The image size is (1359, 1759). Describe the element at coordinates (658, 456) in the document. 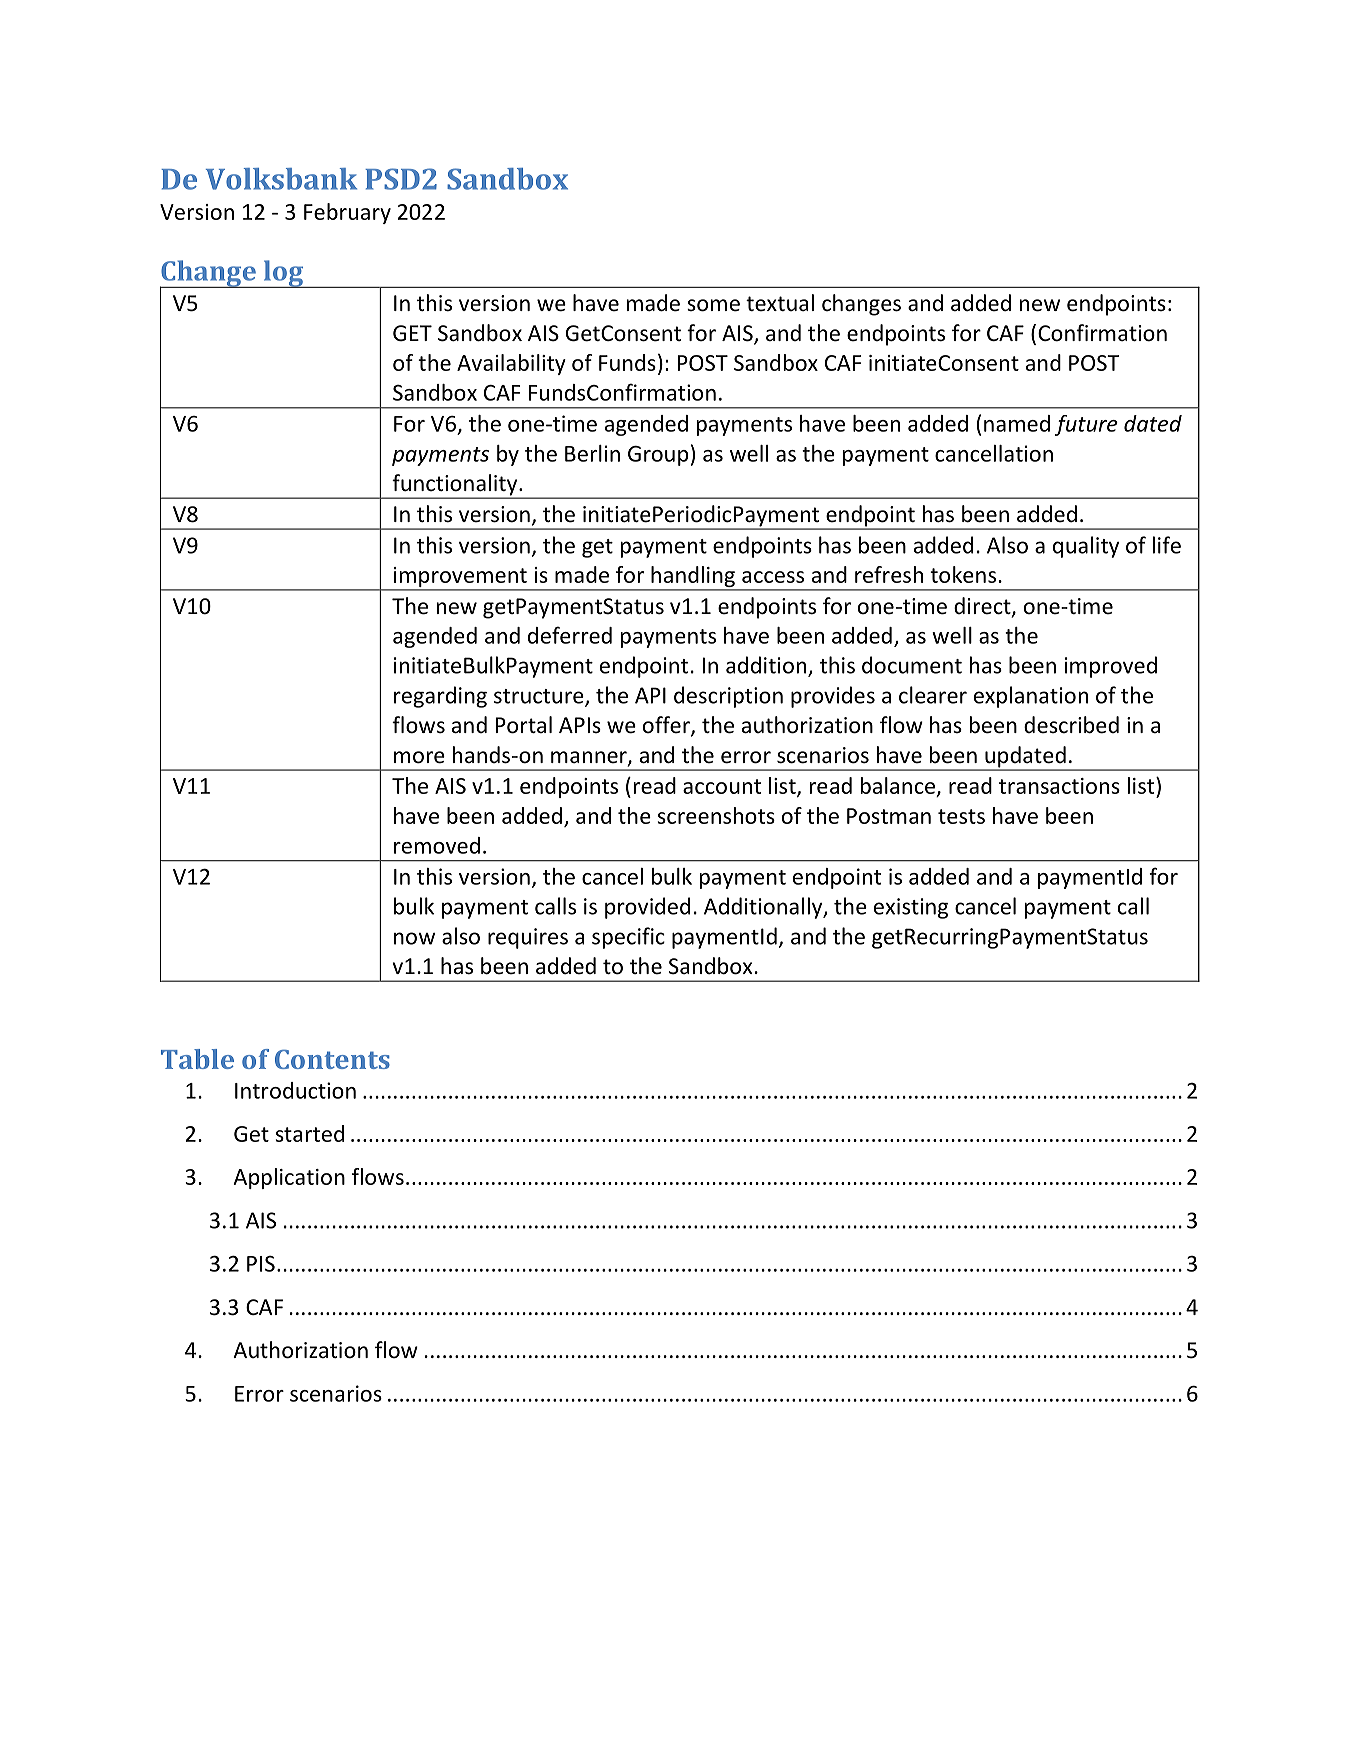

I see `Group` at that location.
